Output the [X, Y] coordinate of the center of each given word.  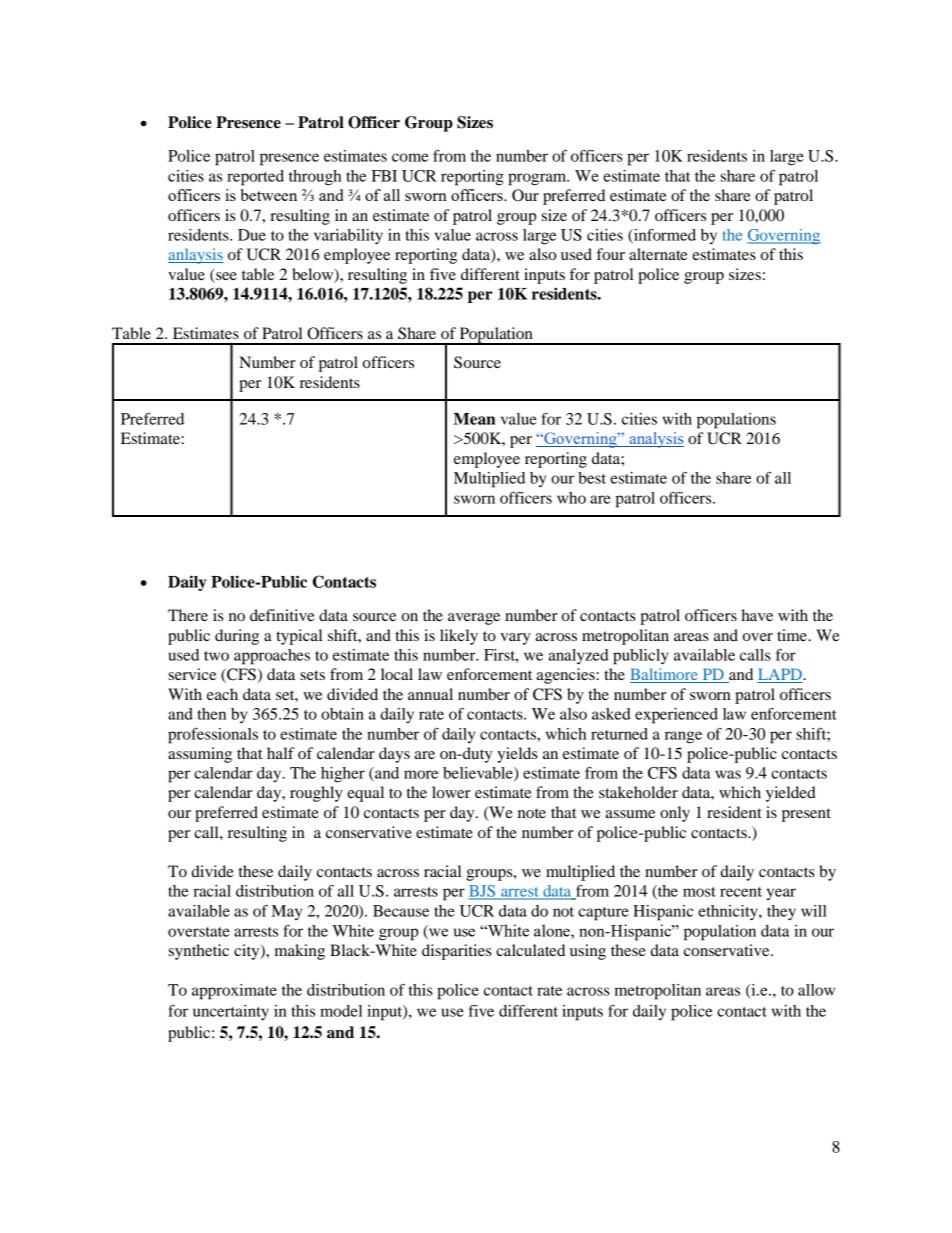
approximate [234, 992]
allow [816, 990]
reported [255, 178]
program [538, 179]
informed [664, 236]
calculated [530, 950]
